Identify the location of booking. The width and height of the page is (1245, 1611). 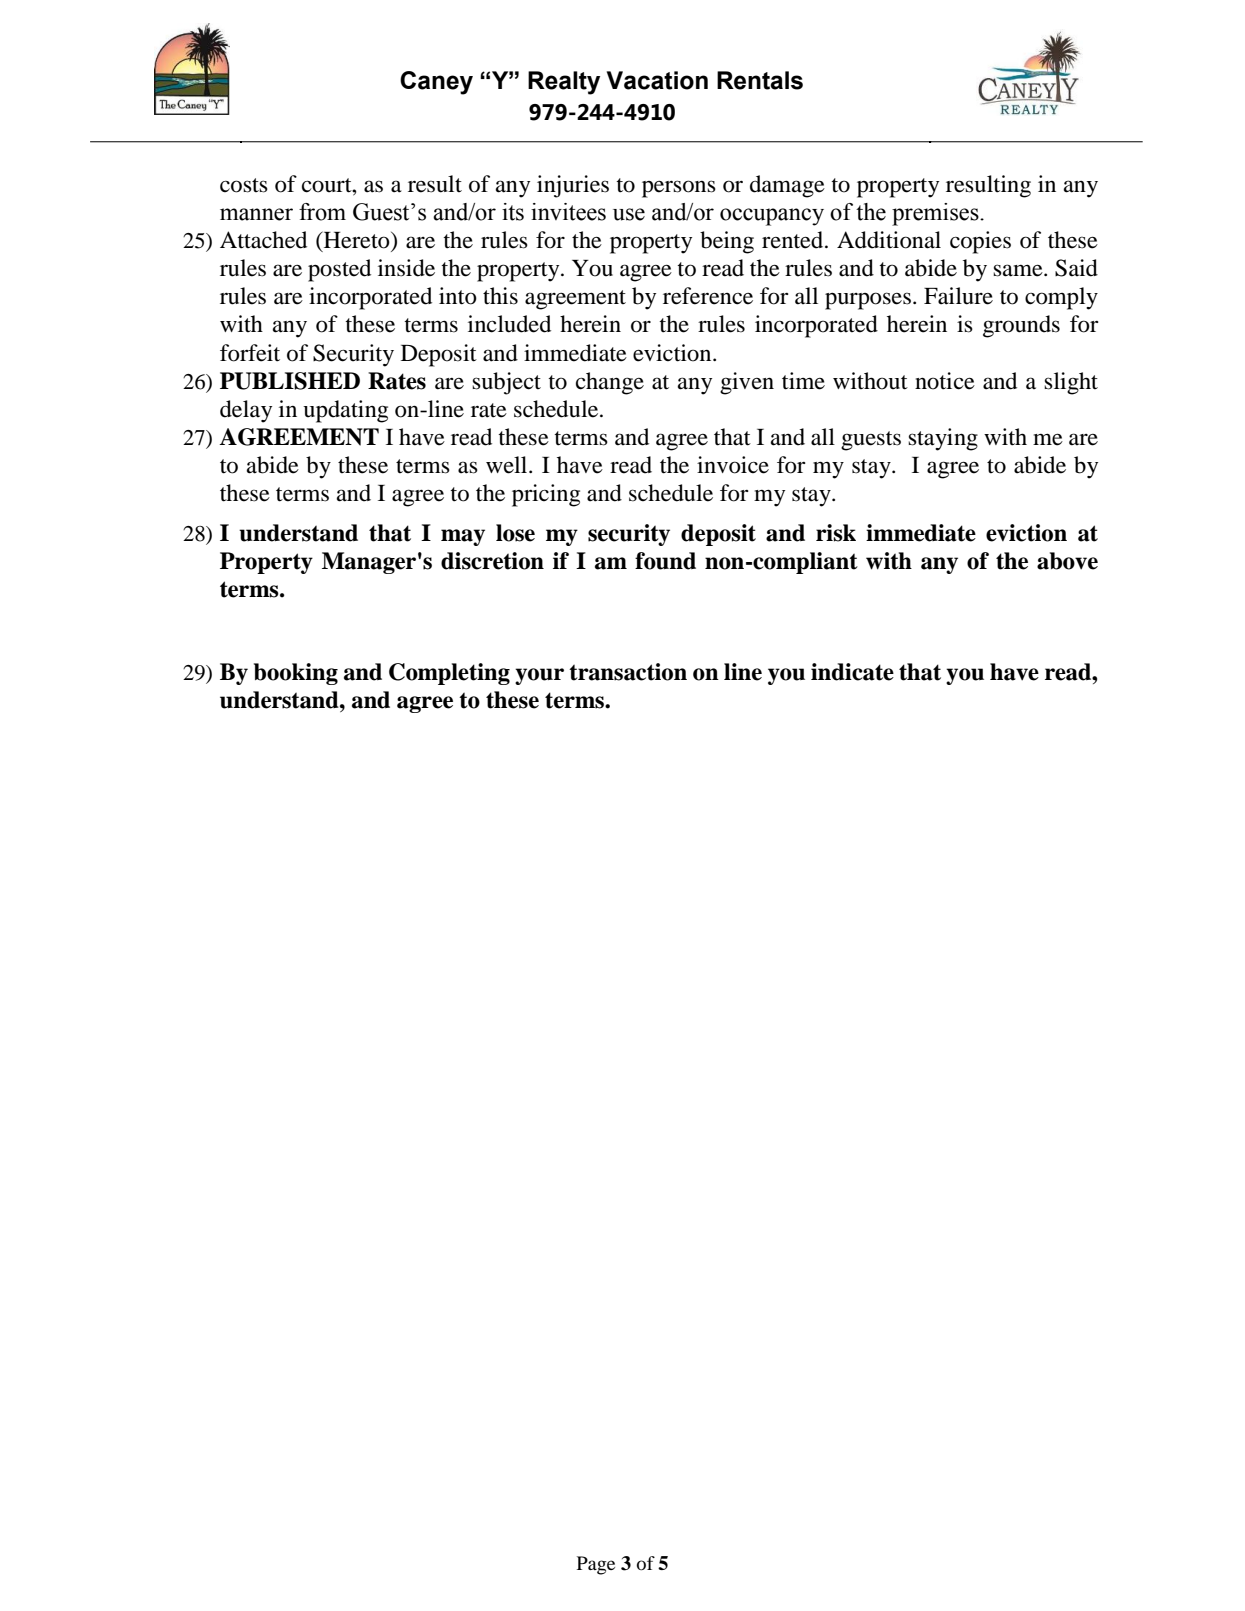
(296, 674).
